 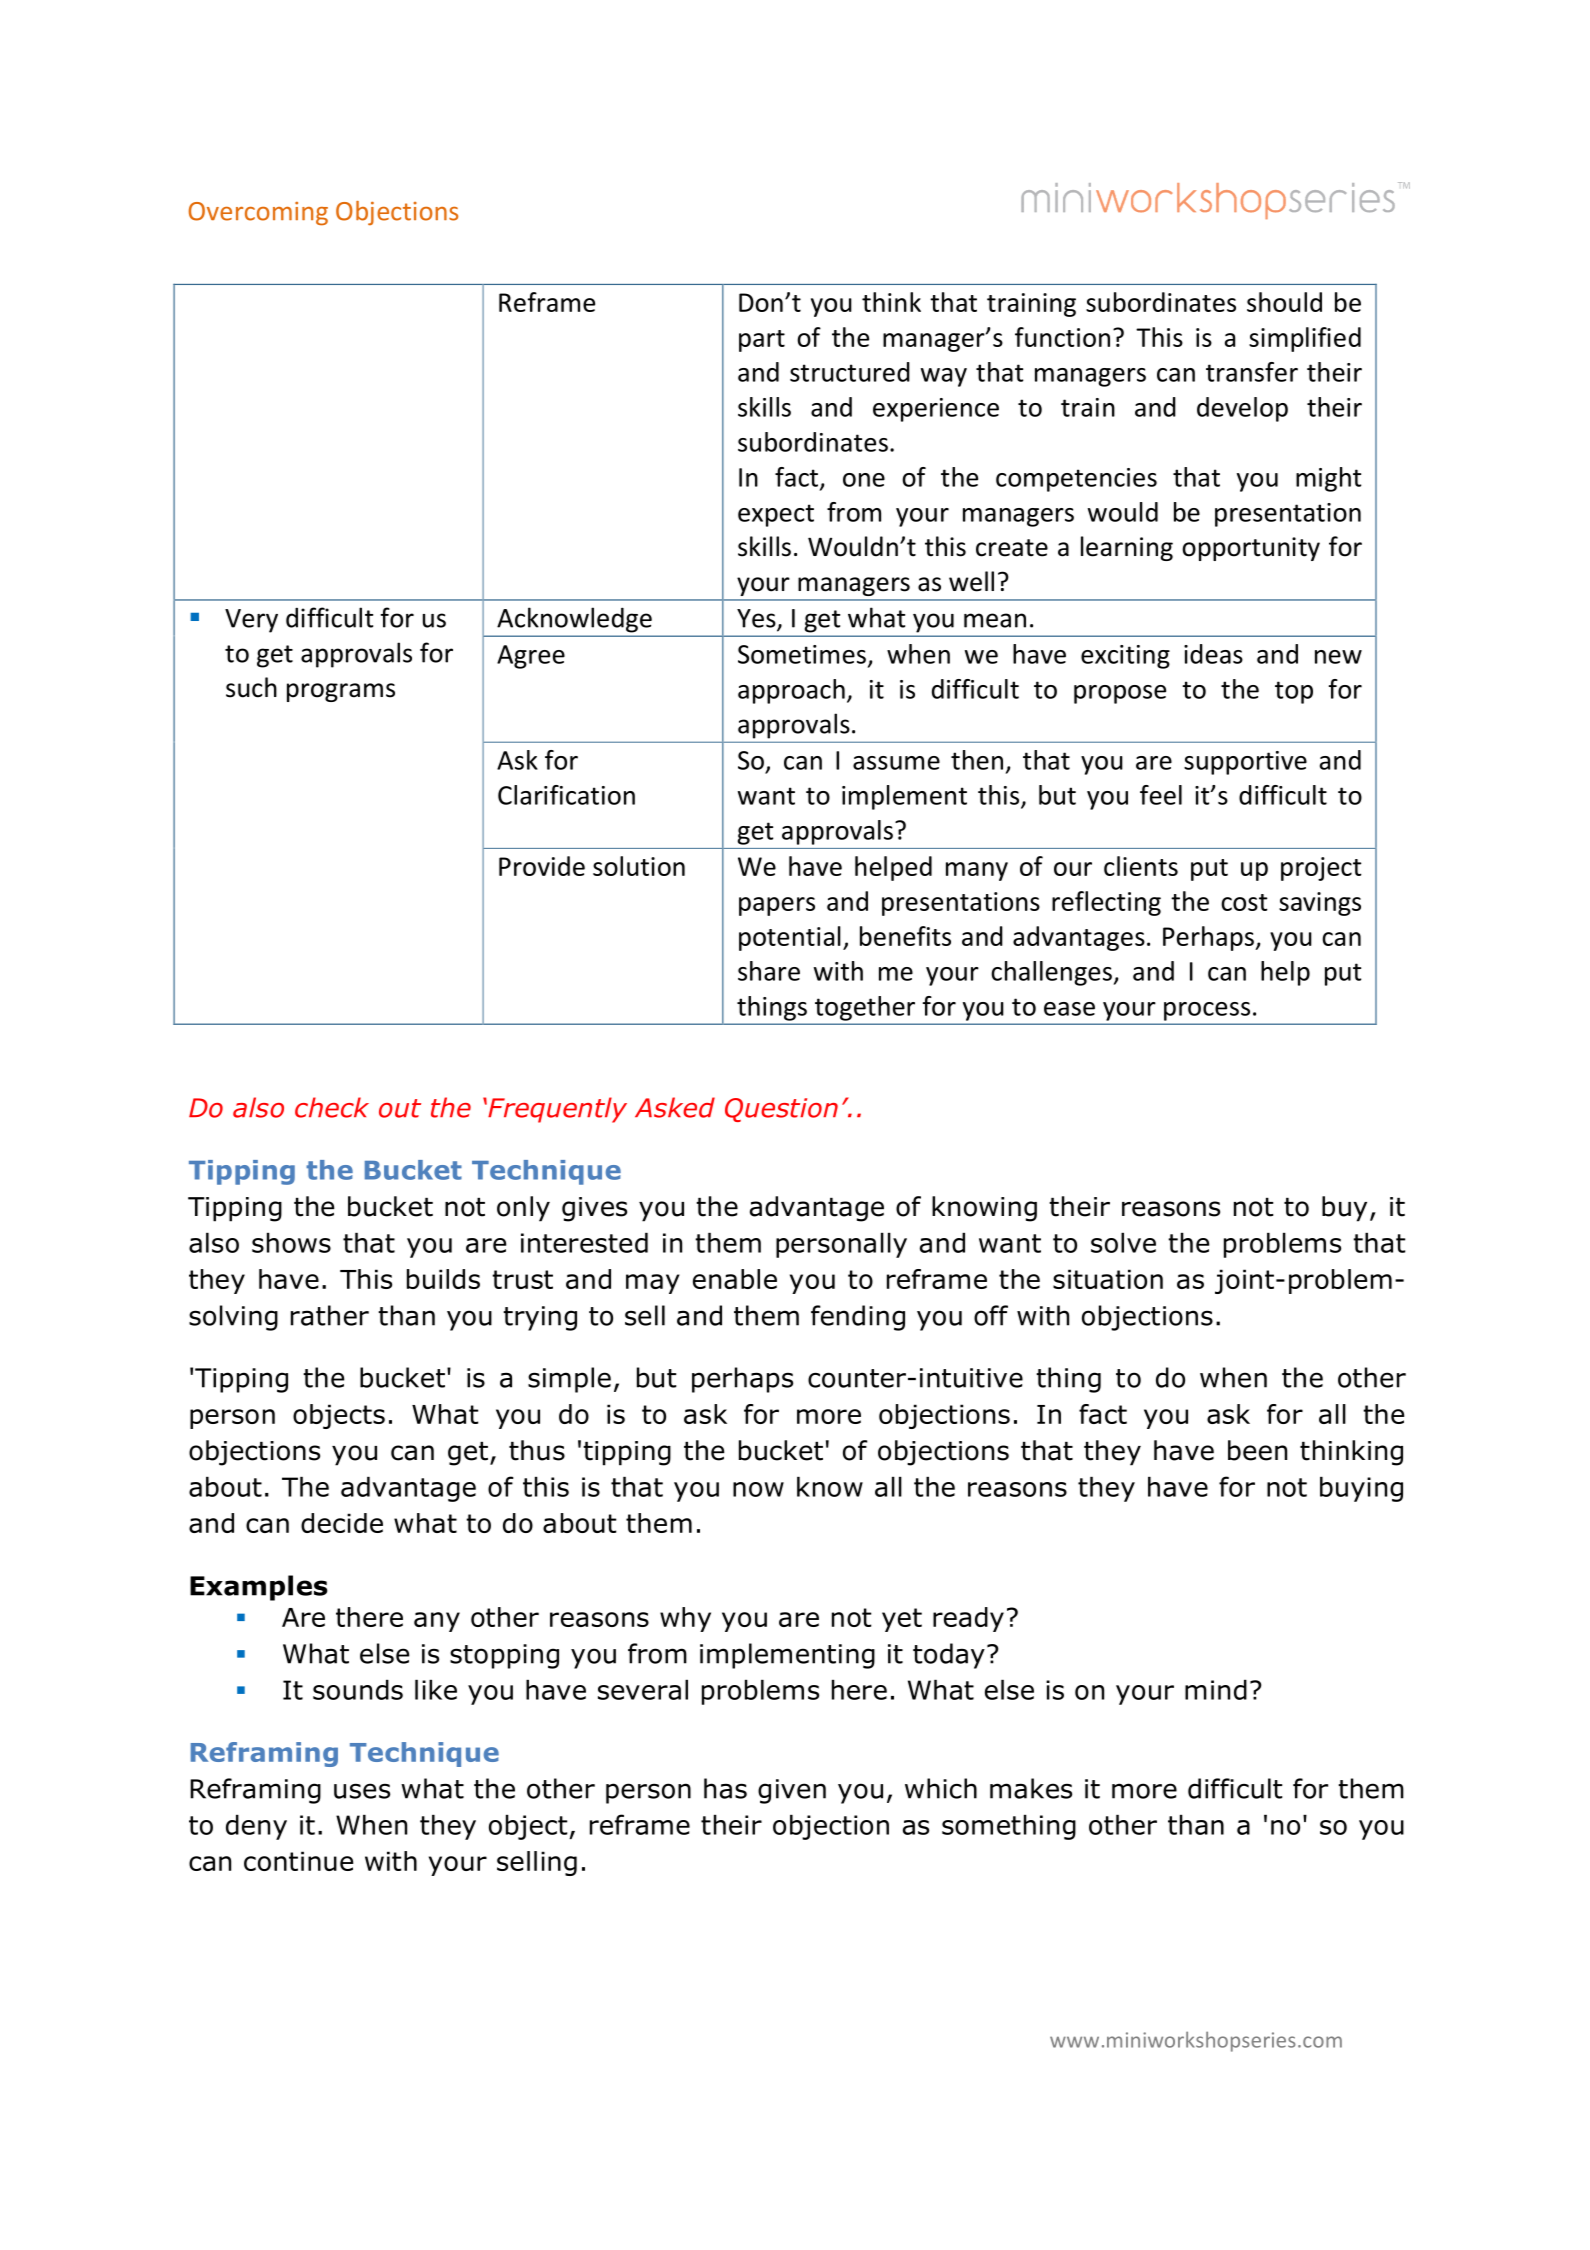 What do you see at coordinates (251, 621) in the page?
I see `Very` at bounding box center [251, 621].
